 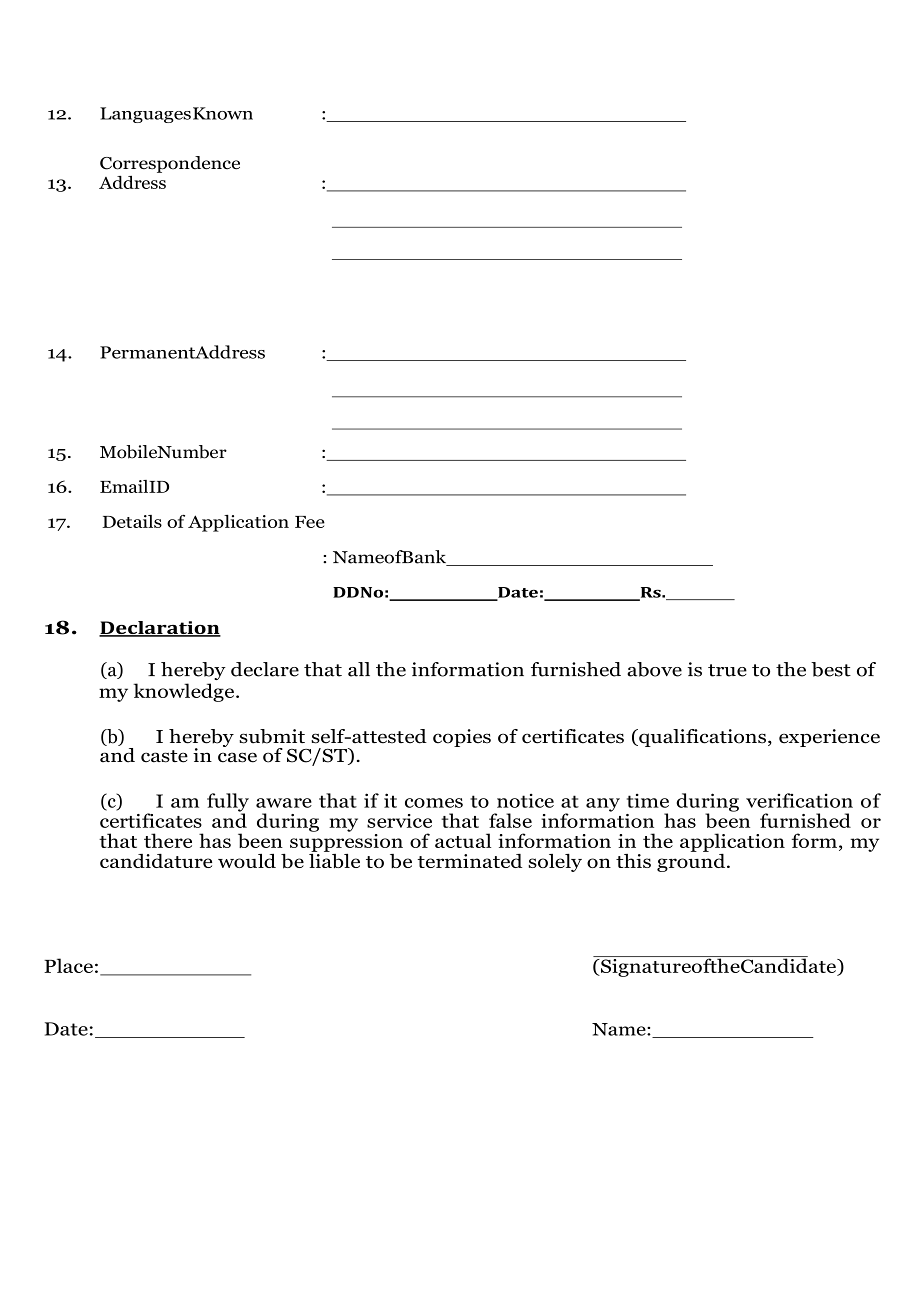 I want to click on above, so click(x=654, y=669).
